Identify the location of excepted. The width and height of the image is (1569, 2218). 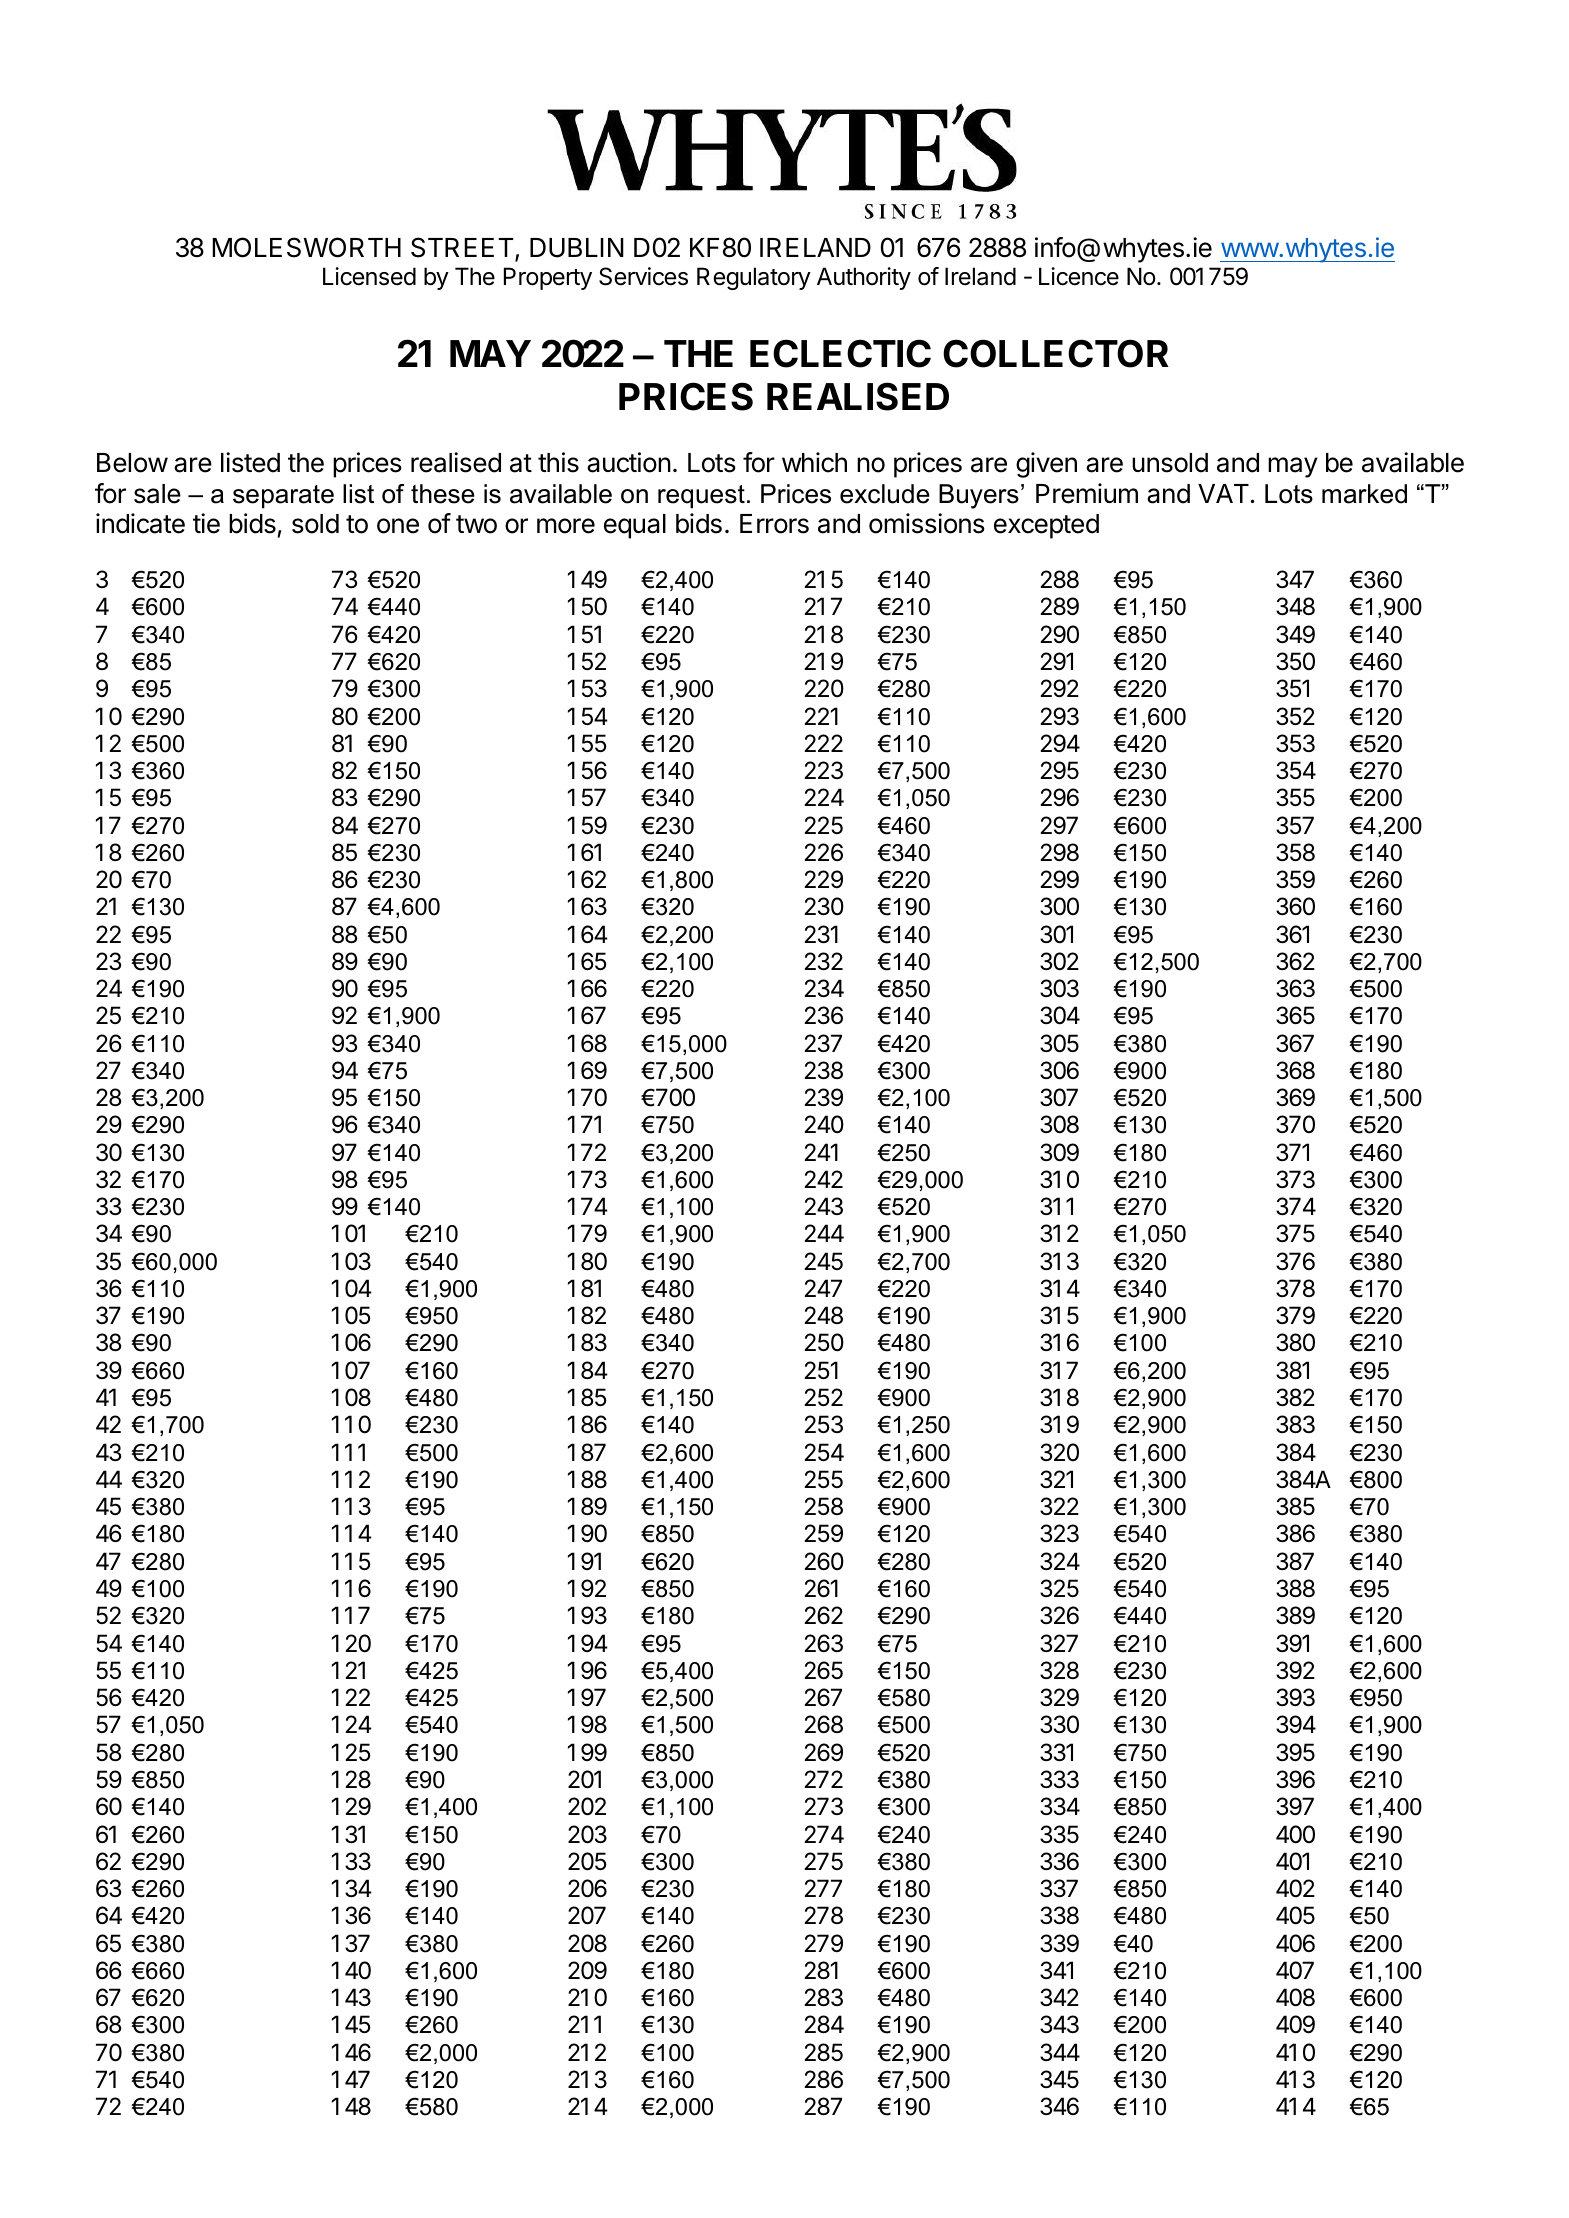
(1046, 526).
